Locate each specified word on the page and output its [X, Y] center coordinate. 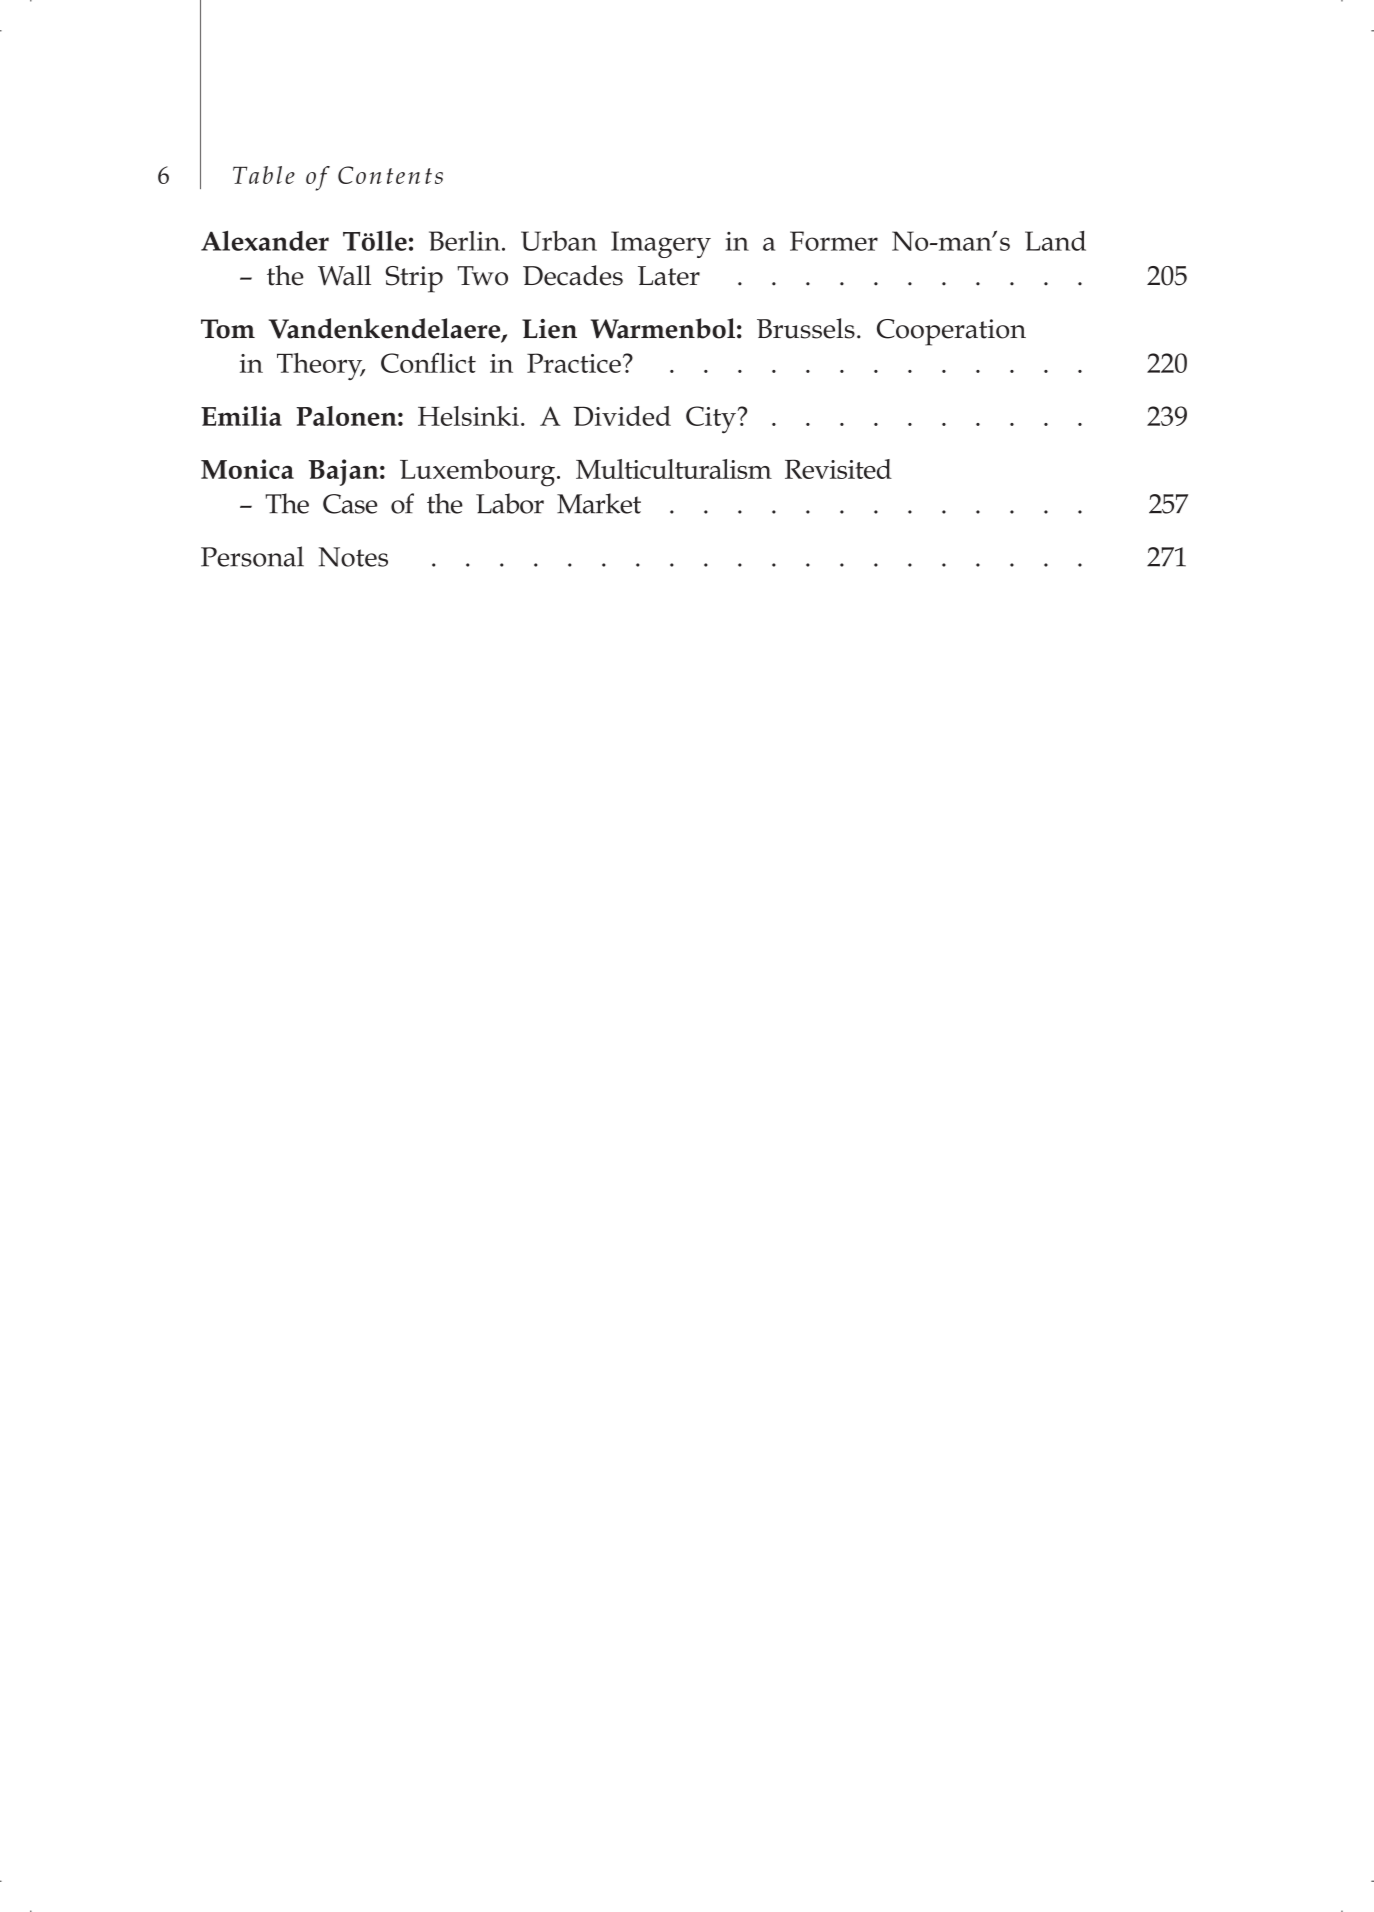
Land [1055, 241]
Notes [353, 557]
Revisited [838, 469]
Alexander [265, 241]
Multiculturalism [674, 469]
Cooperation [951, 332]
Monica [247, 469]
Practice [574, 363]
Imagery [661, 244]
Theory [321, 366]
